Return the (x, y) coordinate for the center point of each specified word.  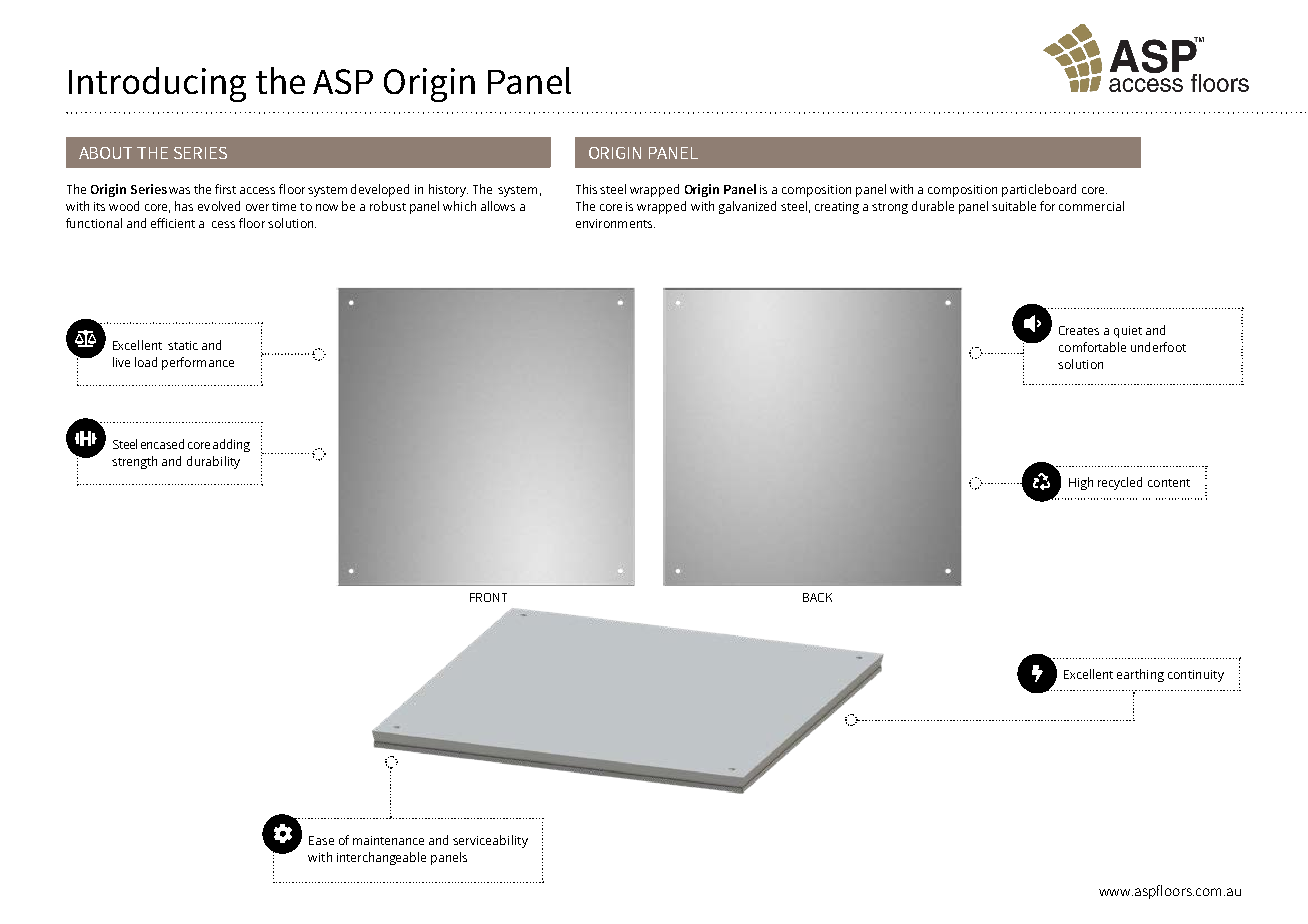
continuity (1196, 676)
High (1081, 483)
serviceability (490, 841)
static (183, 345)
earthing (1140, 675)
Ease (321, 840)
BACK (817, 597)
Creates (1079, 330)
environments (615, 223)
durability (213, 462)
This (586, 189)
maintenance (388, 840)
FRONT (488, 597)
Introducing (157, 84)
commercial (1091, 206)
